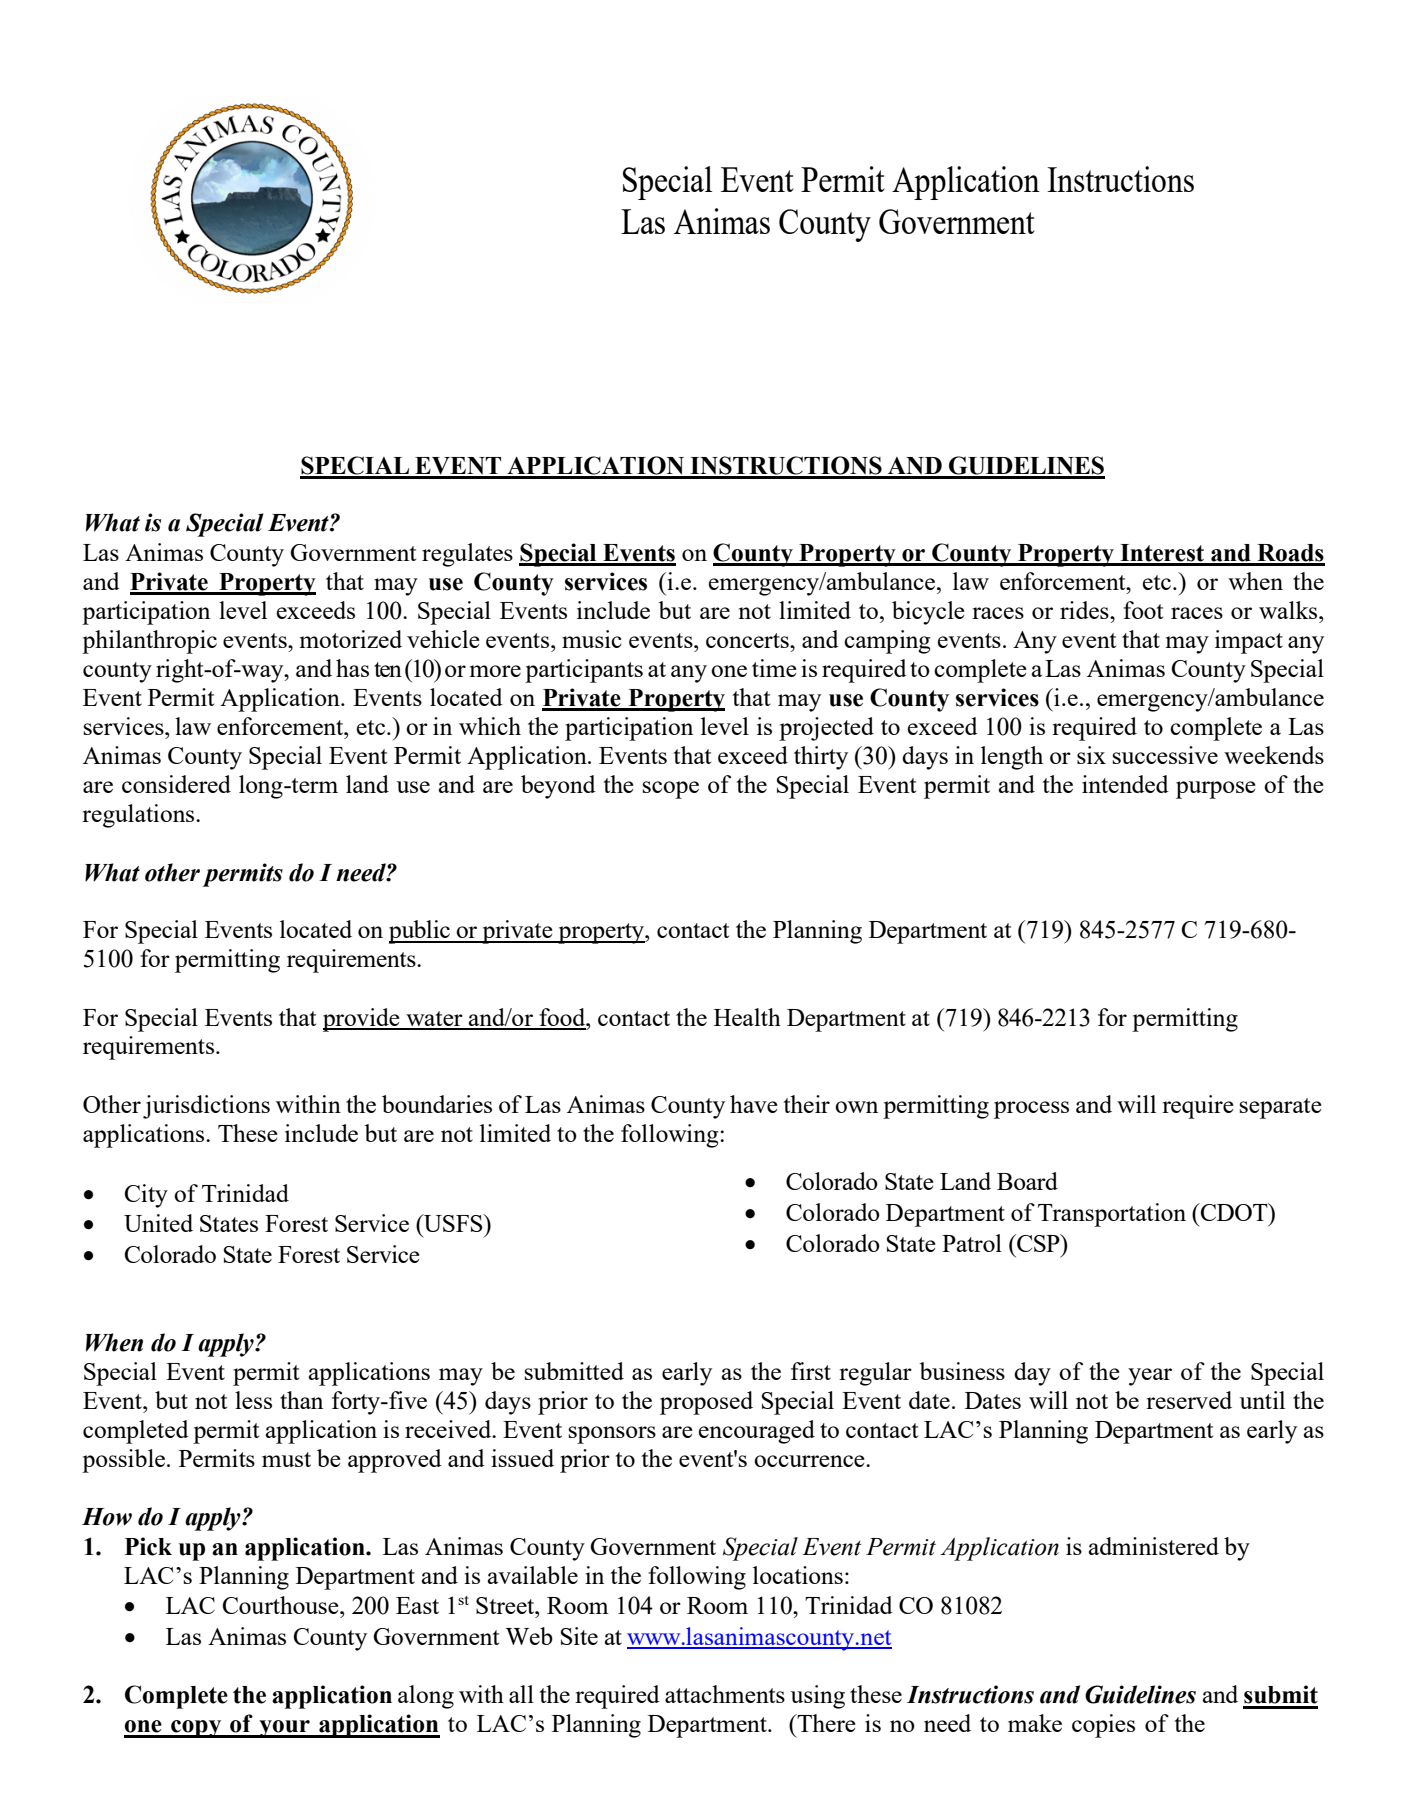 Image resolution: width=1406 pixels, height=1820 pixels. What do you see at coordinates (1031, 1110) in the image?
I see `process` at bounding box center [1031, 1110].
